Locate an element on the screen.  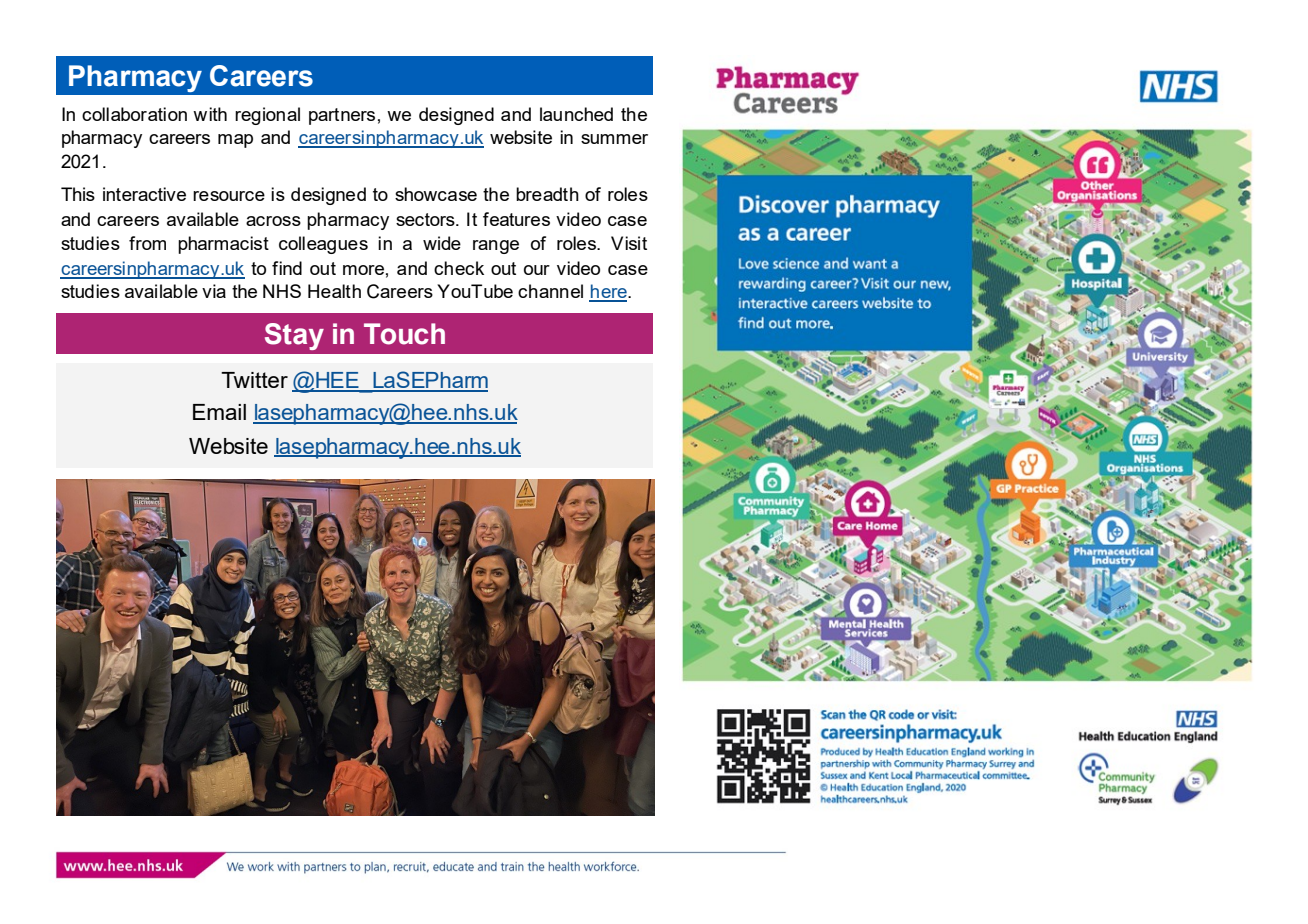
channel is located at coordinates (550, 291).
